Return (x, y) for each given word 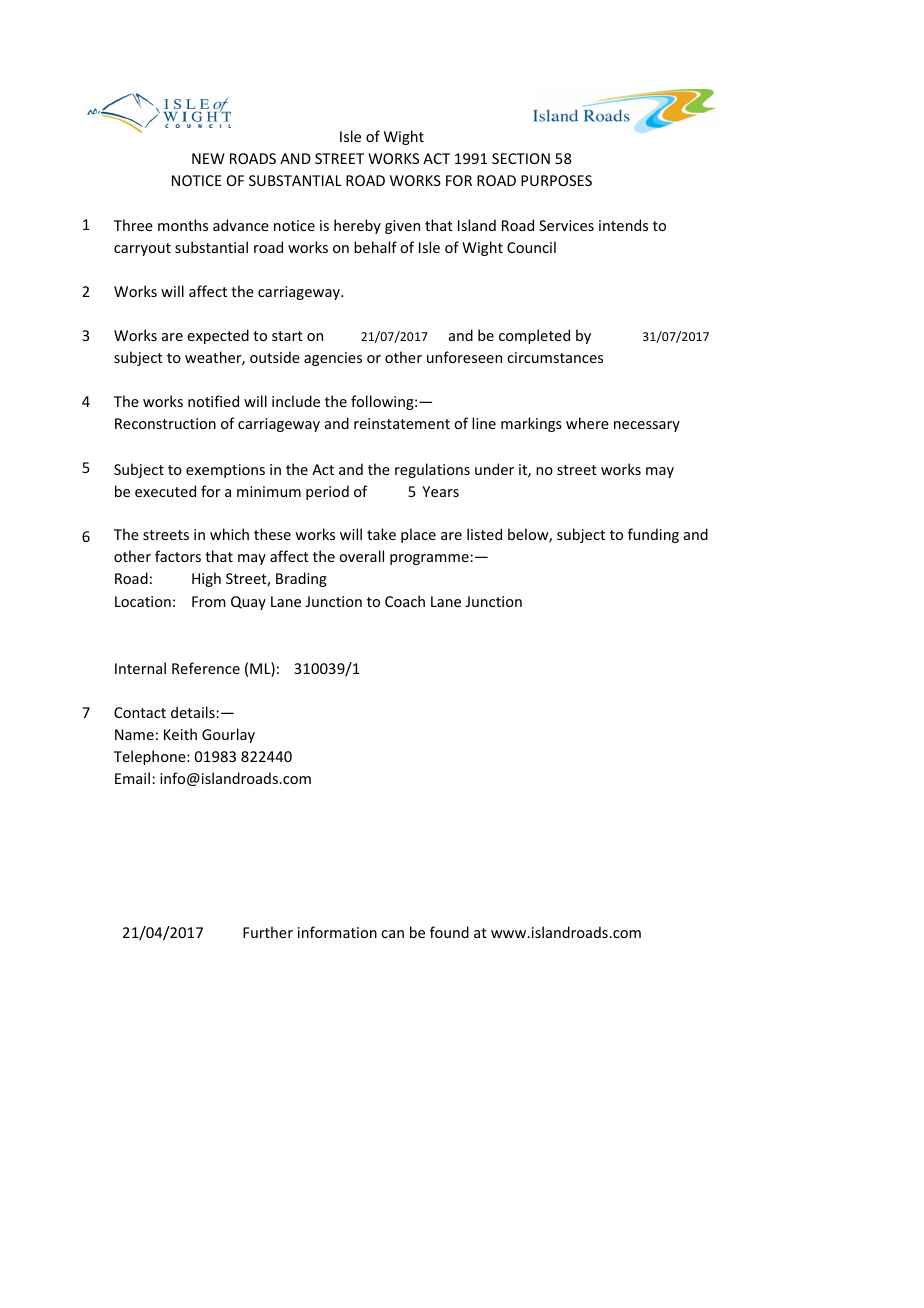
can (392, 934)
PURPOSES (556, 180)
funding (653, 535)
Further (268, 932)
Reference (206, 668)
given (402, 227)
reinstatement (402, 423)
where (587, 423)
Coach (405, 601)
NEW (208, 158)
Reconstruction (165, 423)
